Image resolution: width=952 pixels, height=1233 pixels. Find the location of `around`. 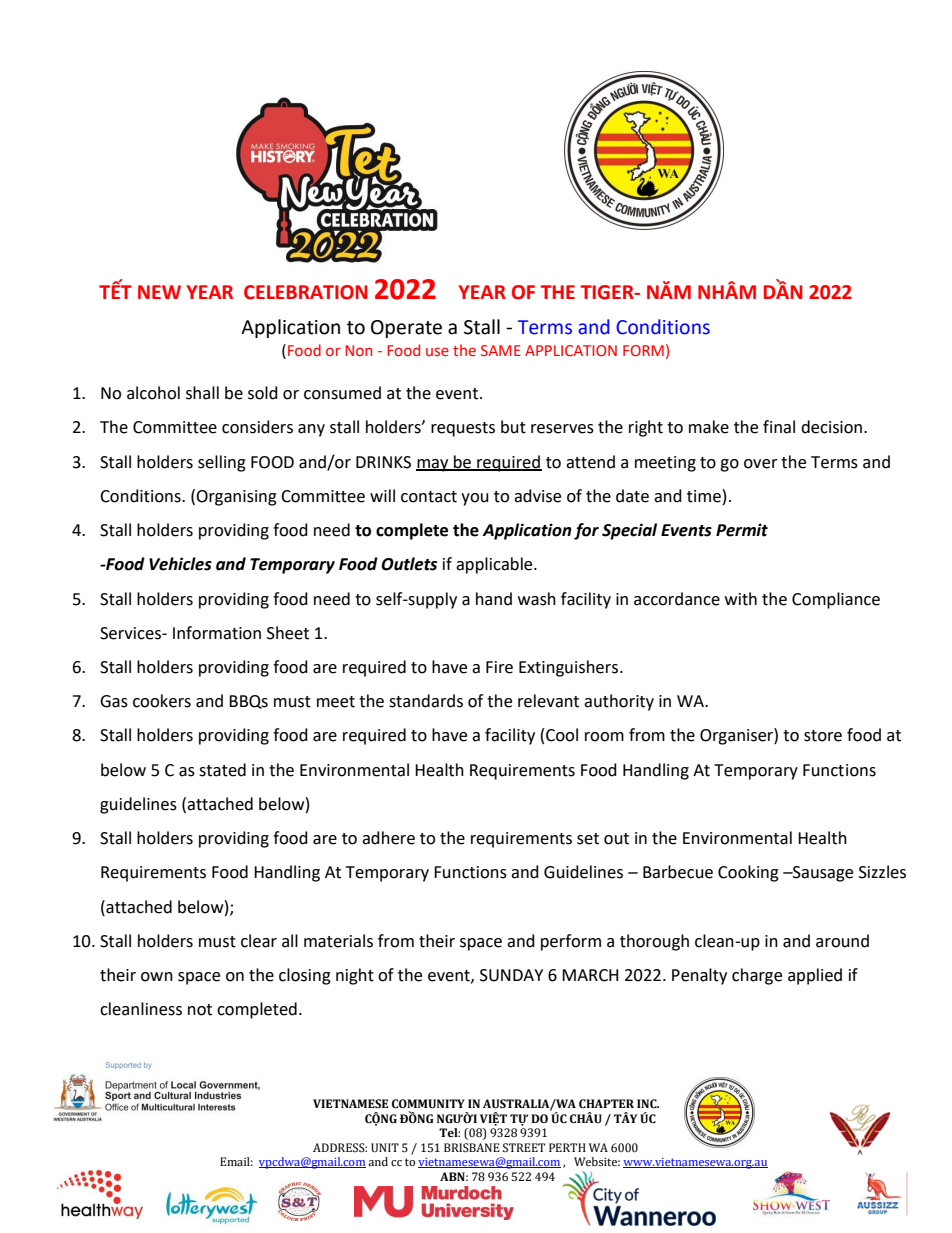

around is located at coordinates (842, 941).
